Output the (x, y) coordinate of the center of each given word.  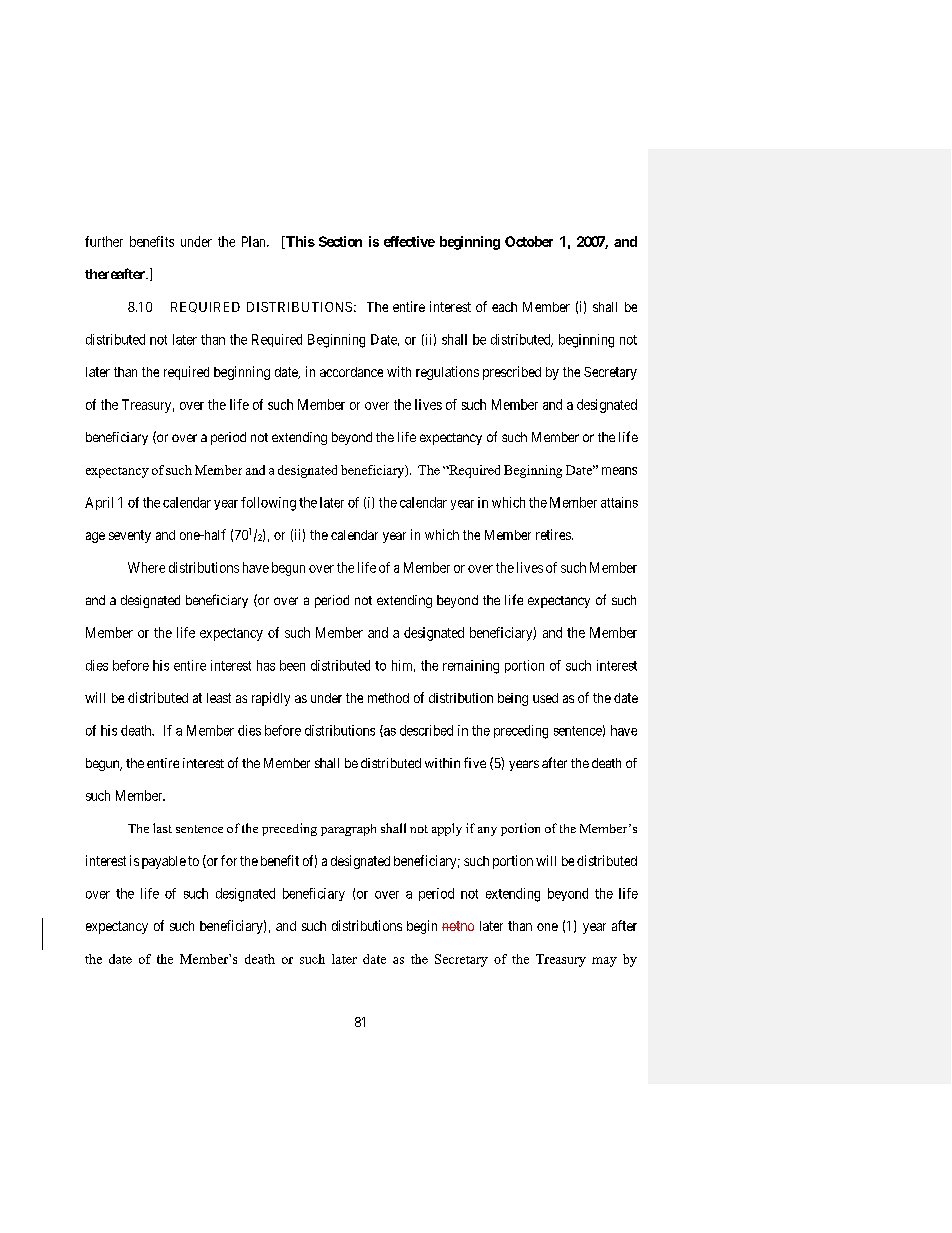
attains (619, 502)
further (104, 241)
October (529, 241)
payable (164, 862)
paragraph (348, 830)
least (219, 698)
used (545, 698)
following (268, 504)
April (99, 503)
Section (340, 241)
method (388, 698)
